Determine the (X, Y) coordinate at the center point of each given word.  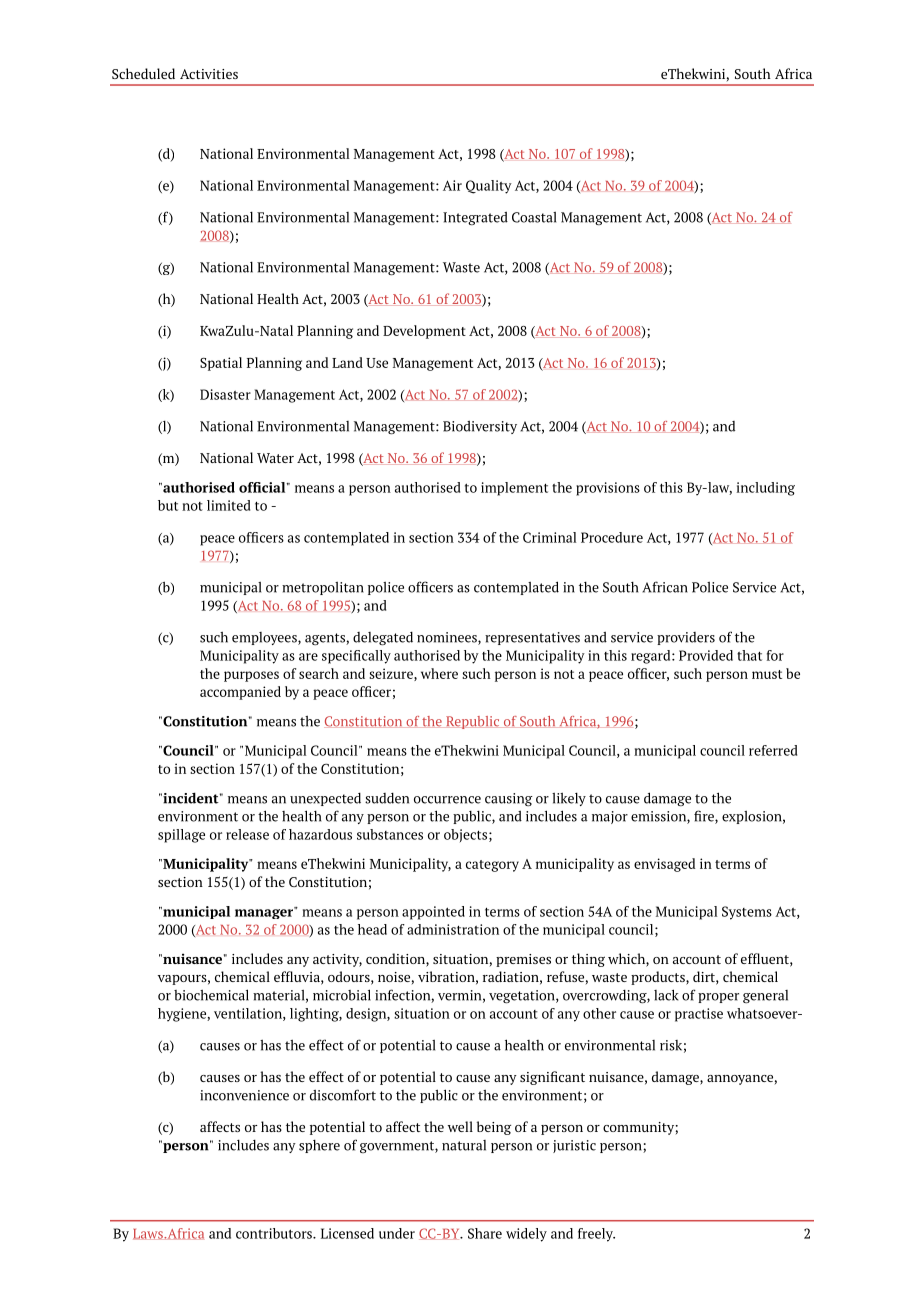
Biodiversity (480, 427)
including (766, 489)
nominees (448, 638)
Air (452, 185)
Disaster (225, 394)
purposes (251, 676)
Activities (209, 74)
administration (453, 929)
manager (265, 913)
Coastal (534, 217)
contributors (275, 1233)
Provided (706, 655)
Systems (747, 913)
